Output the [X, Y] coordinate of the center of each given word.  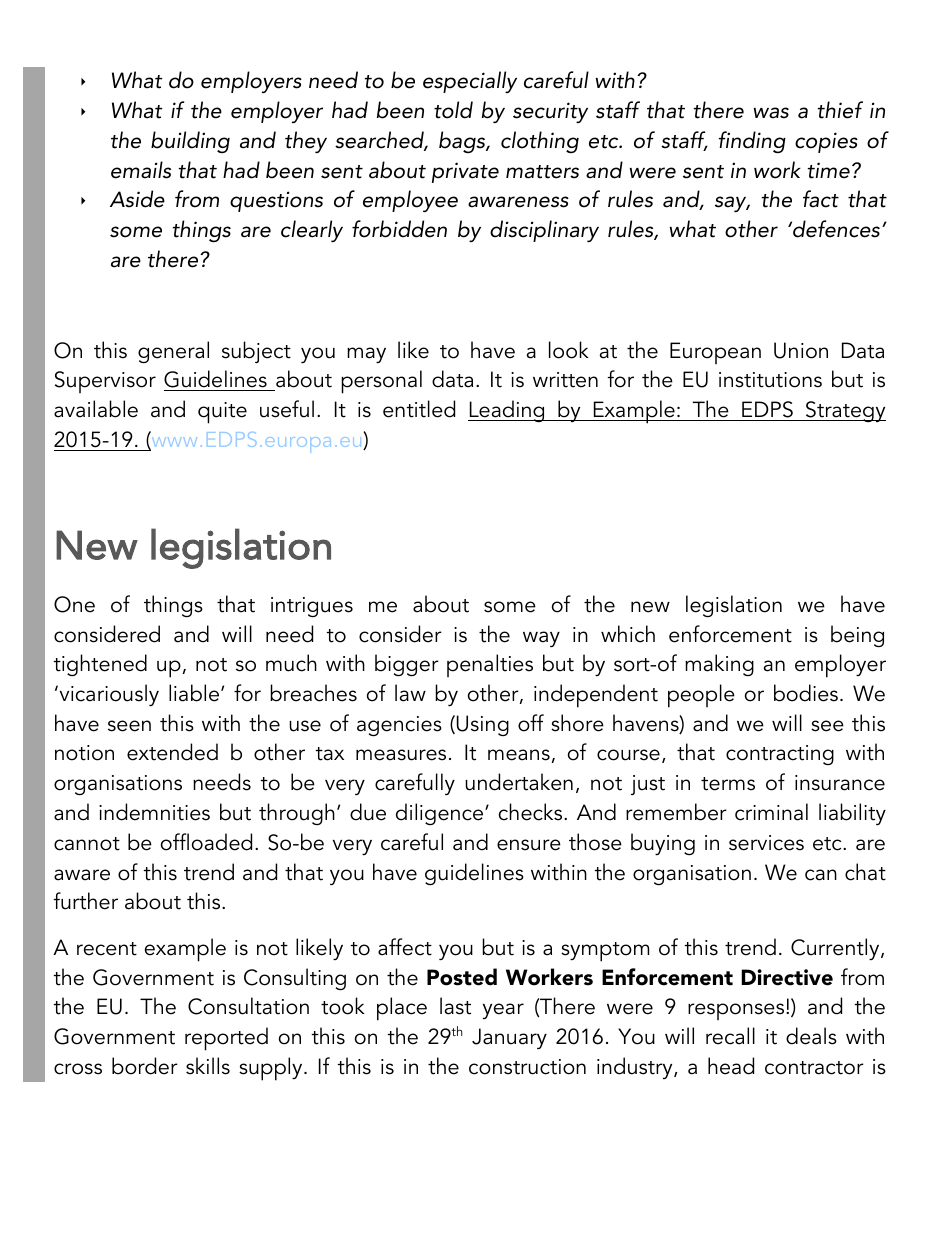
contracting [780, 755]
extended [172, 752]
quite [222, 413]
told [453, 110]
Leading [507, 411]
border [145, 1066]
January [509, 1038]
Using [483, 725]
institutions [770, 380]
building [190, 142]
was [771, 113]
